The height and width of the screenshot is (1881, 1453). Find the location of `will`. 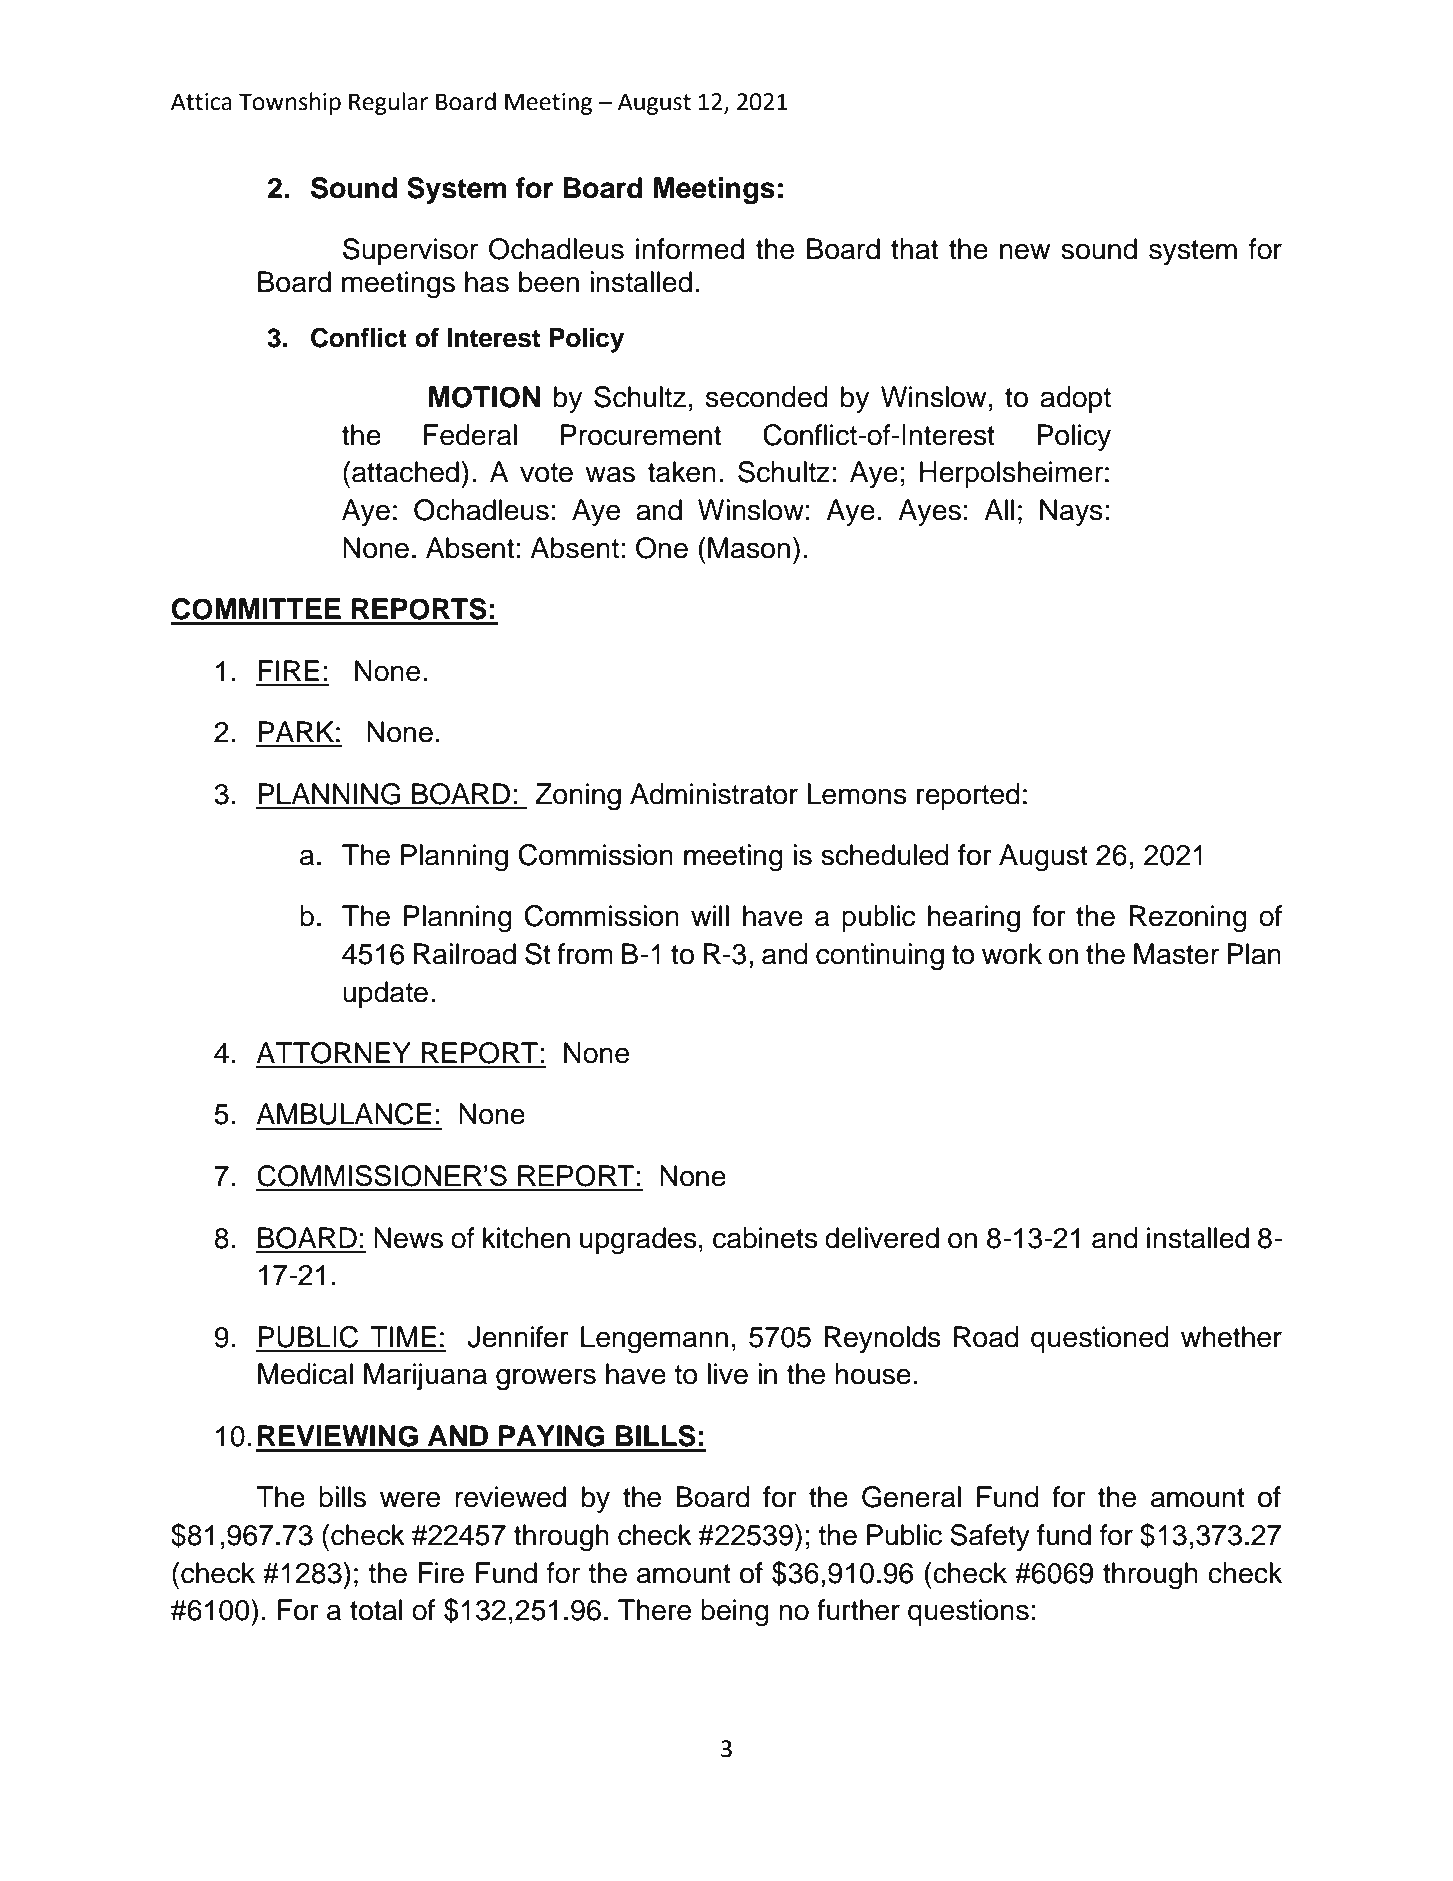

will is located at coordinates (710, 915).
